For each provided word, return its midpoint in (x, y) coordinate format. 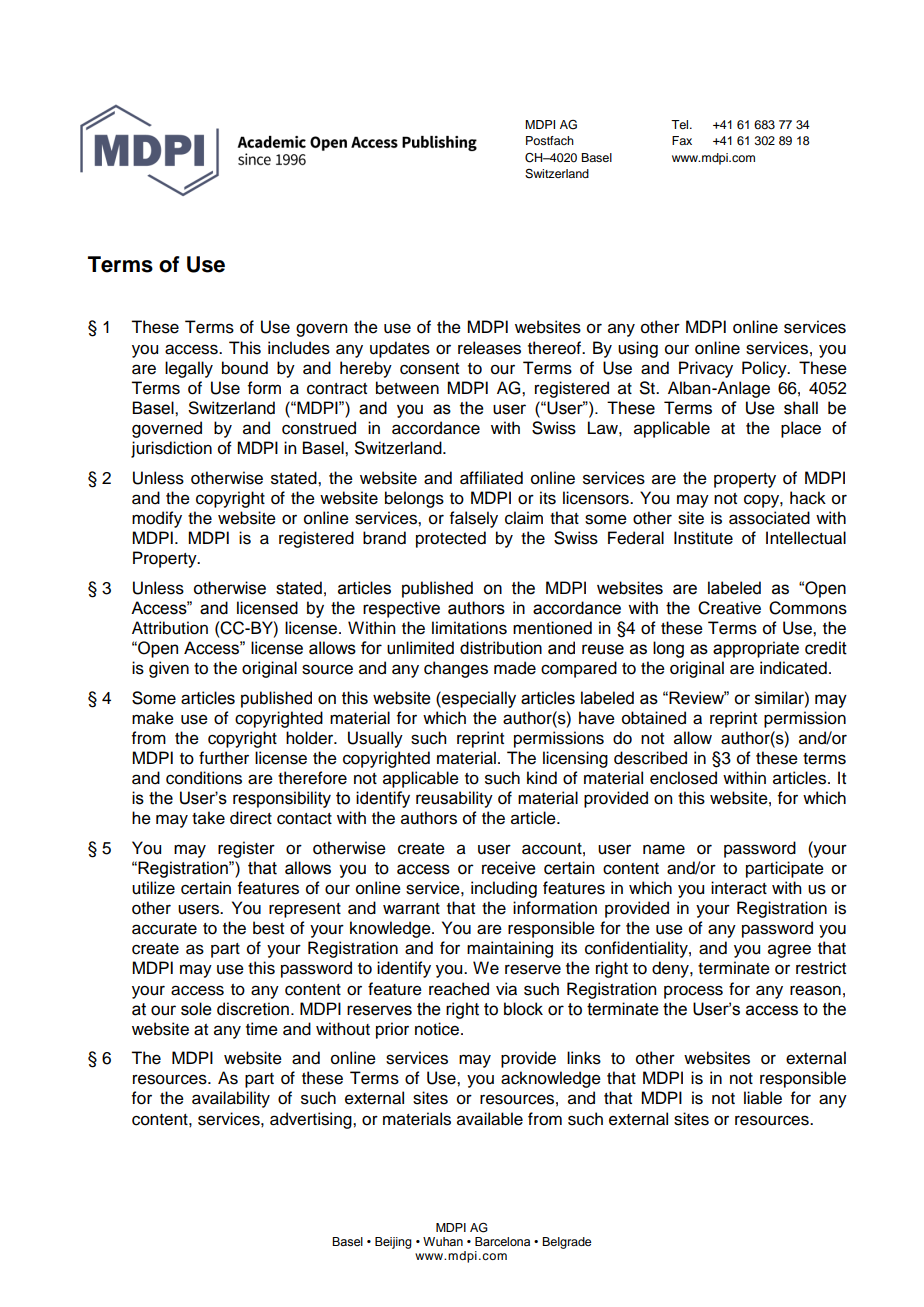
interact (739, 888)
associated (769, 518)
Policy (765, 369)
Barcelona (502, 1241)
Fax (682, 140)
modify (157, 519)
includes (299, 348)
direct (251, 818)
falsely (474, 519)
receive (509, 868)
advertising (312, 1120)
